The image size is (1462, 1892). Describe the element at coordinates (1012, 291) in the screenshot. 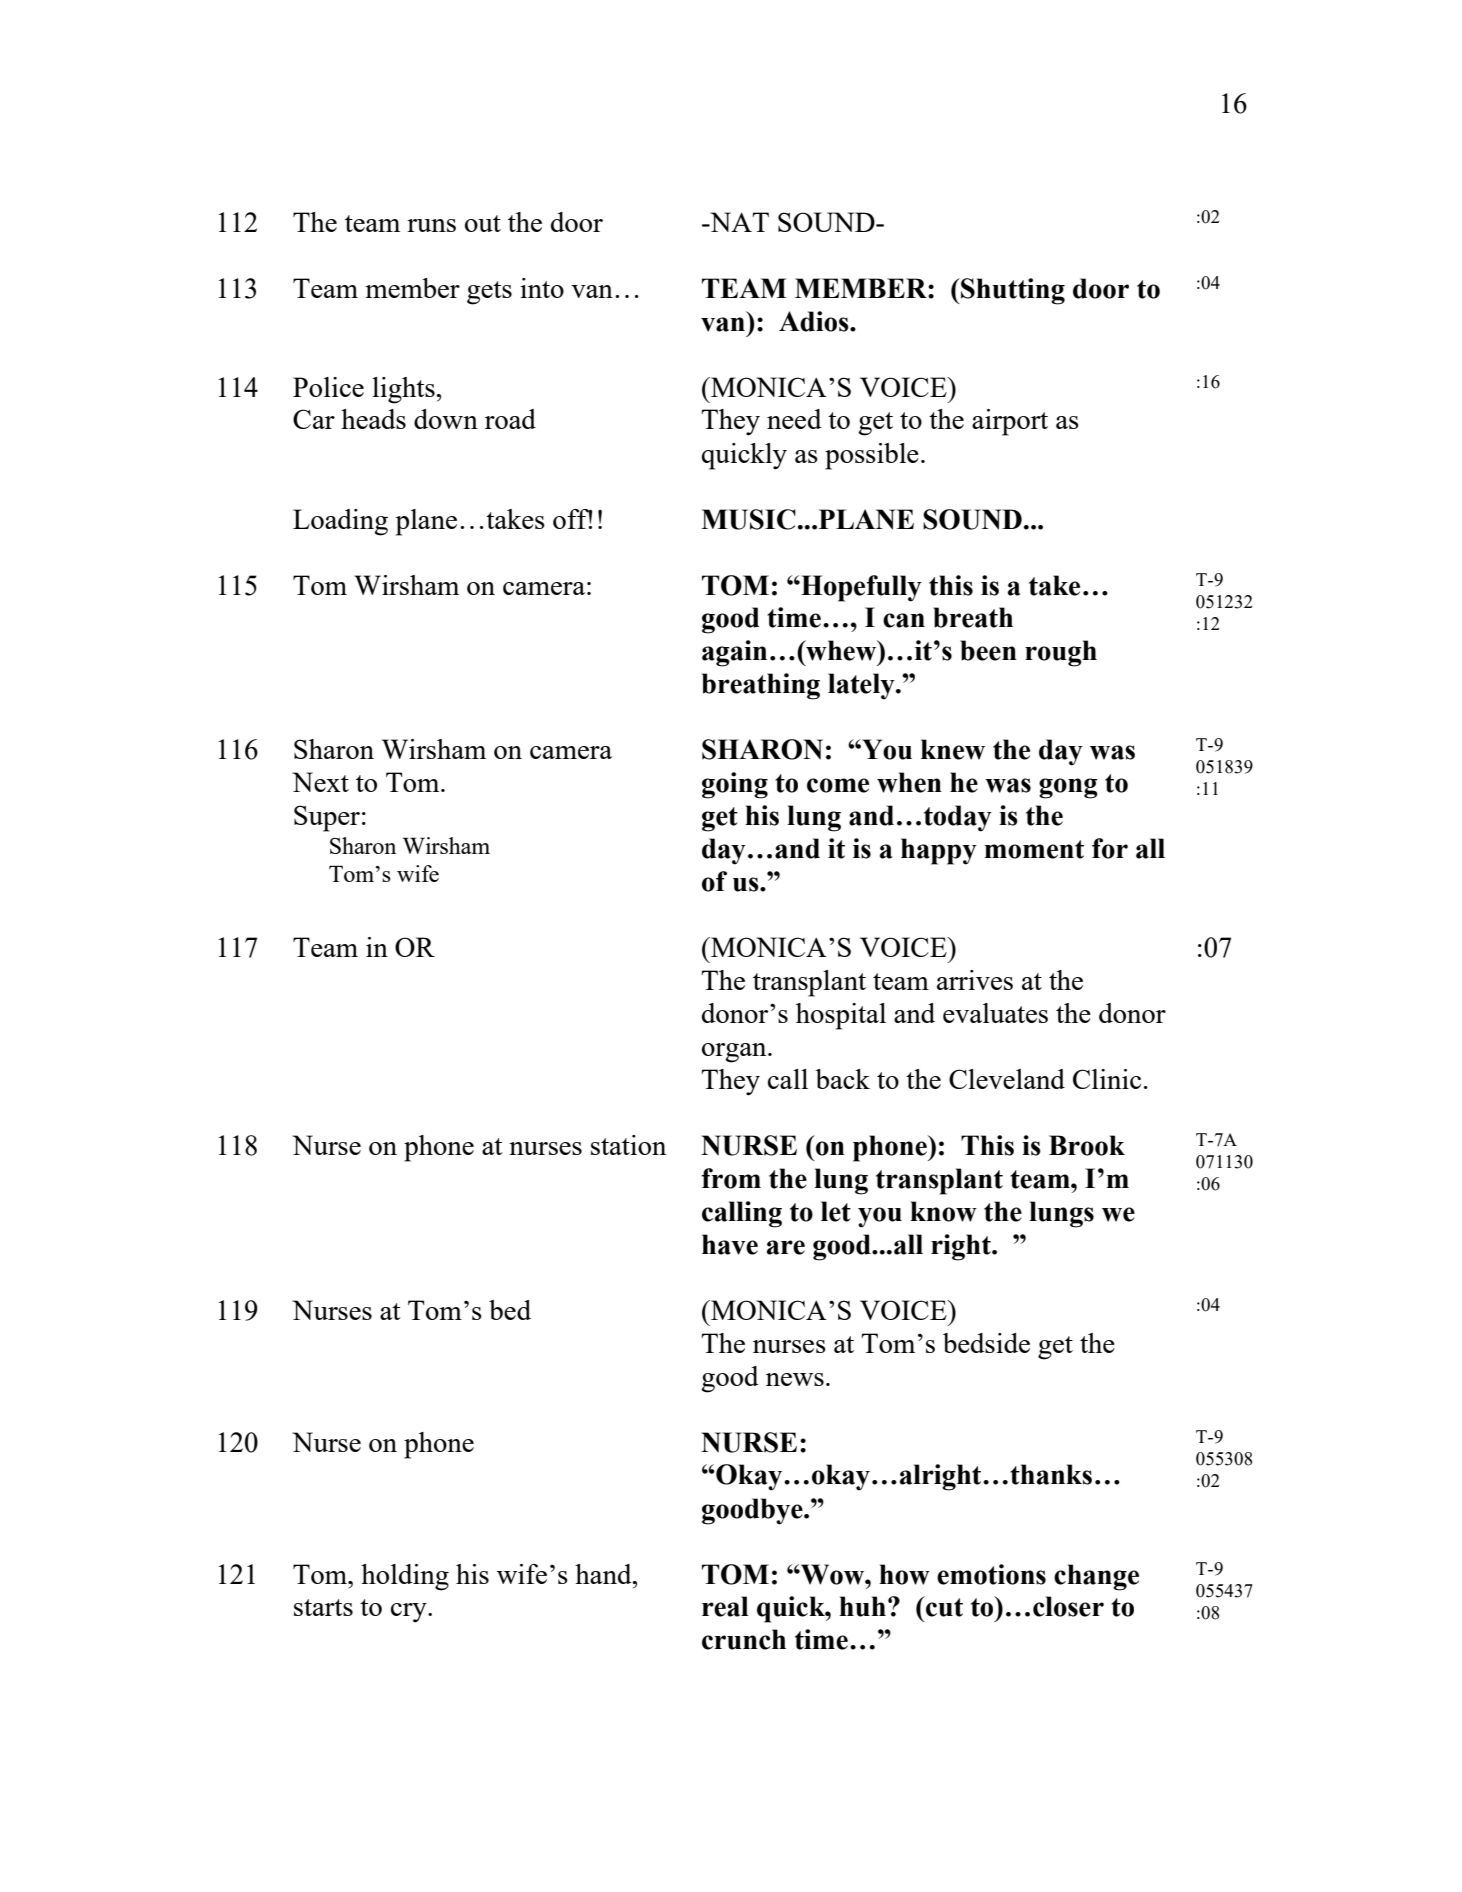

I see `Shutting` at that location.
